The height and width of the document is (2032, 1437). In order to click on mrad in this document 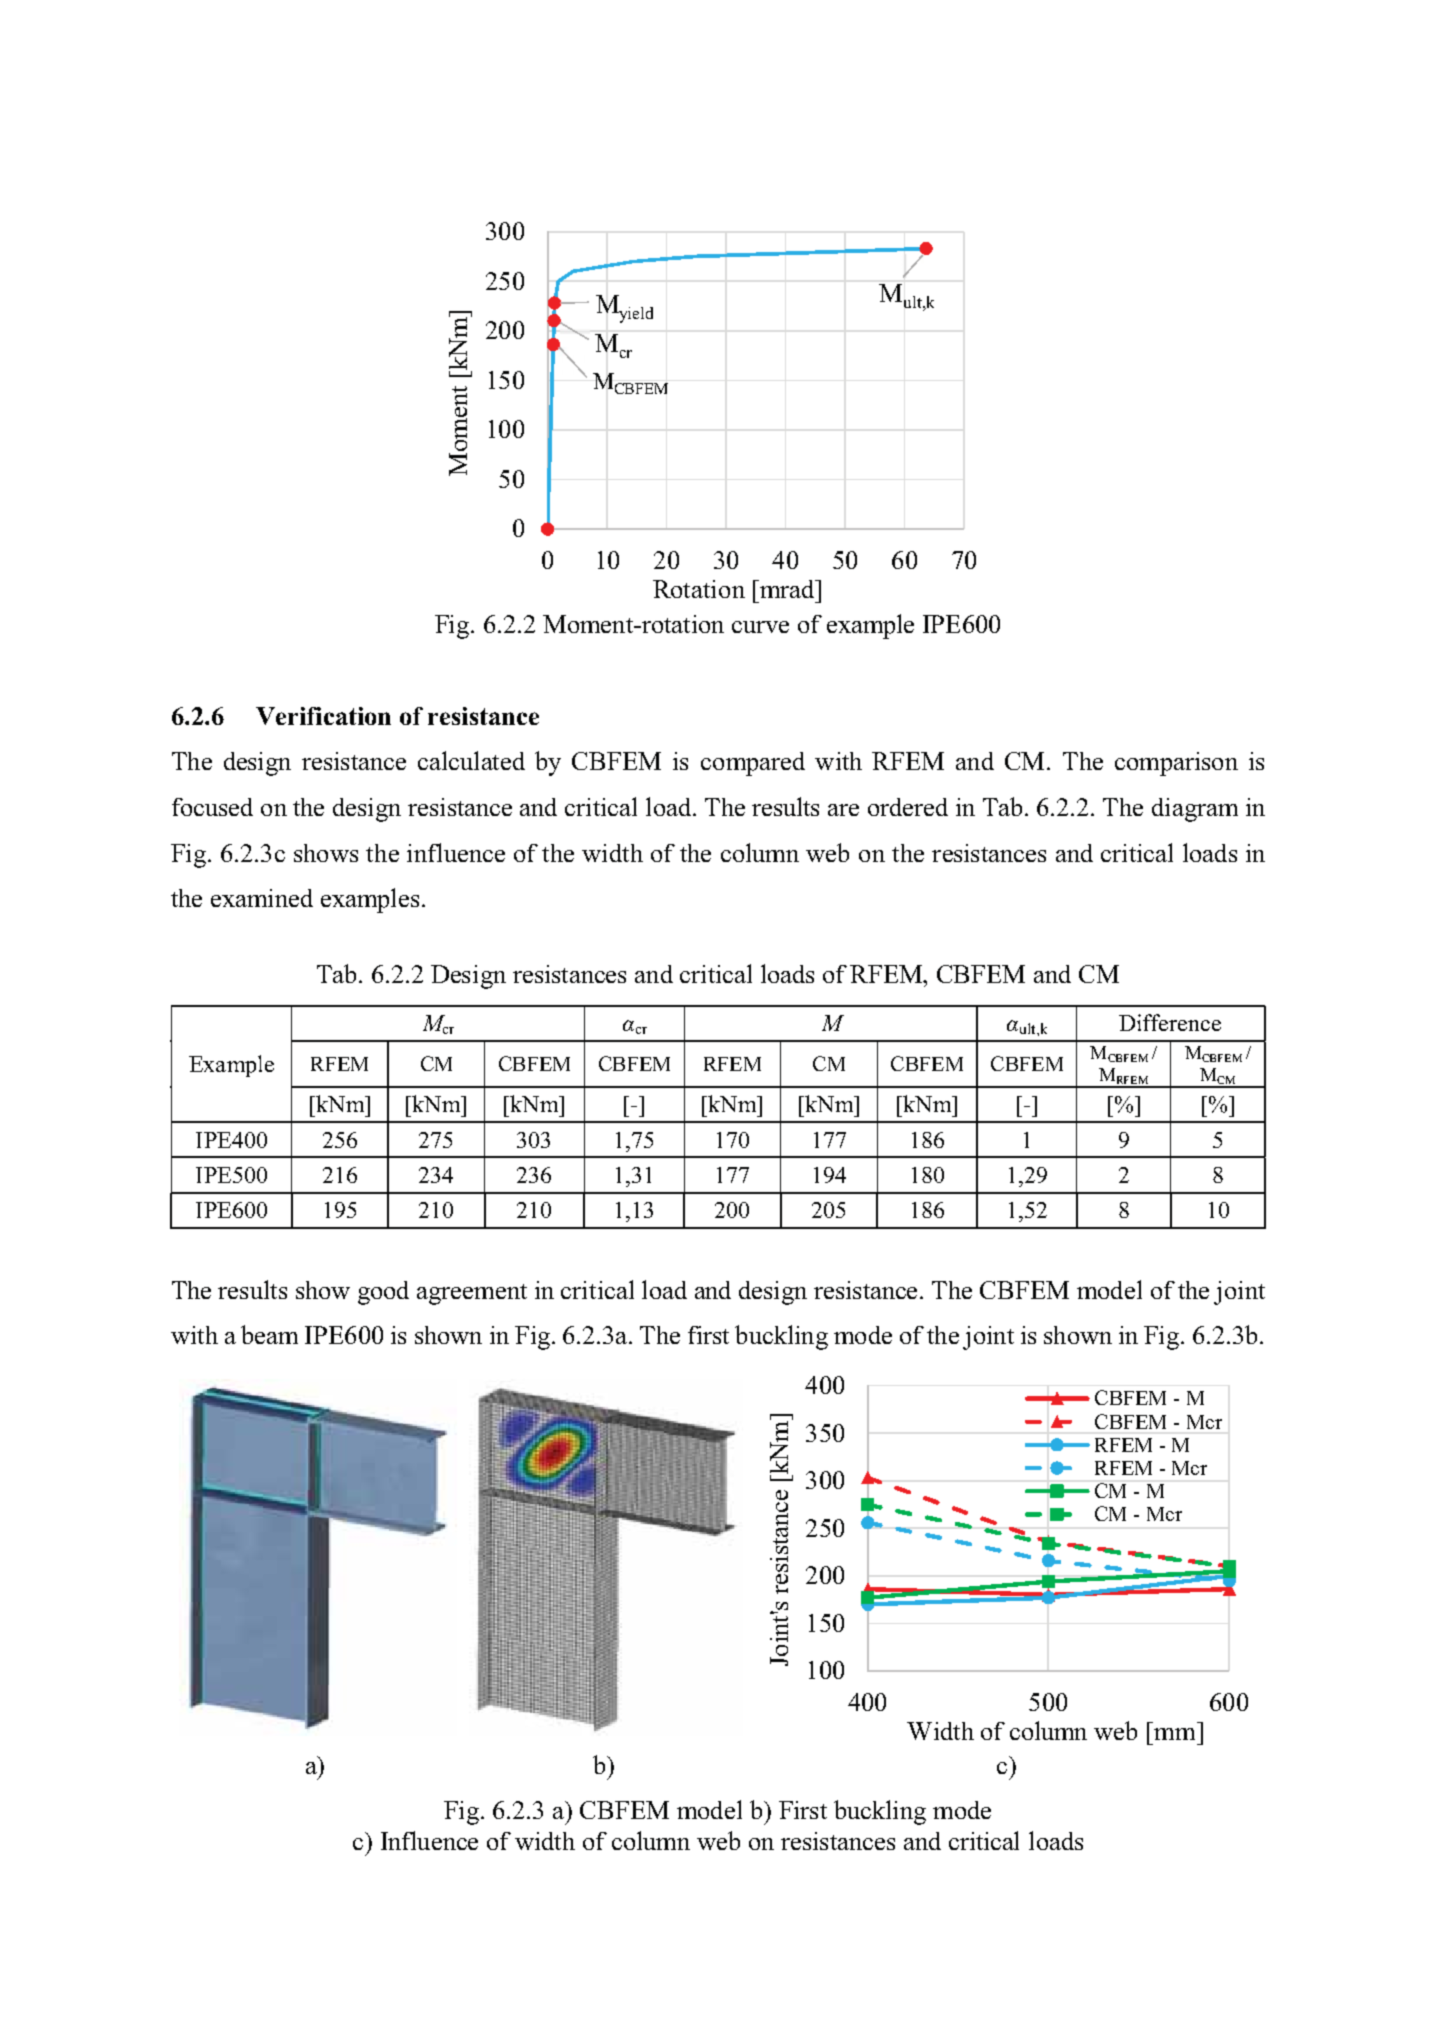, I will do `click(787, 589)`.
